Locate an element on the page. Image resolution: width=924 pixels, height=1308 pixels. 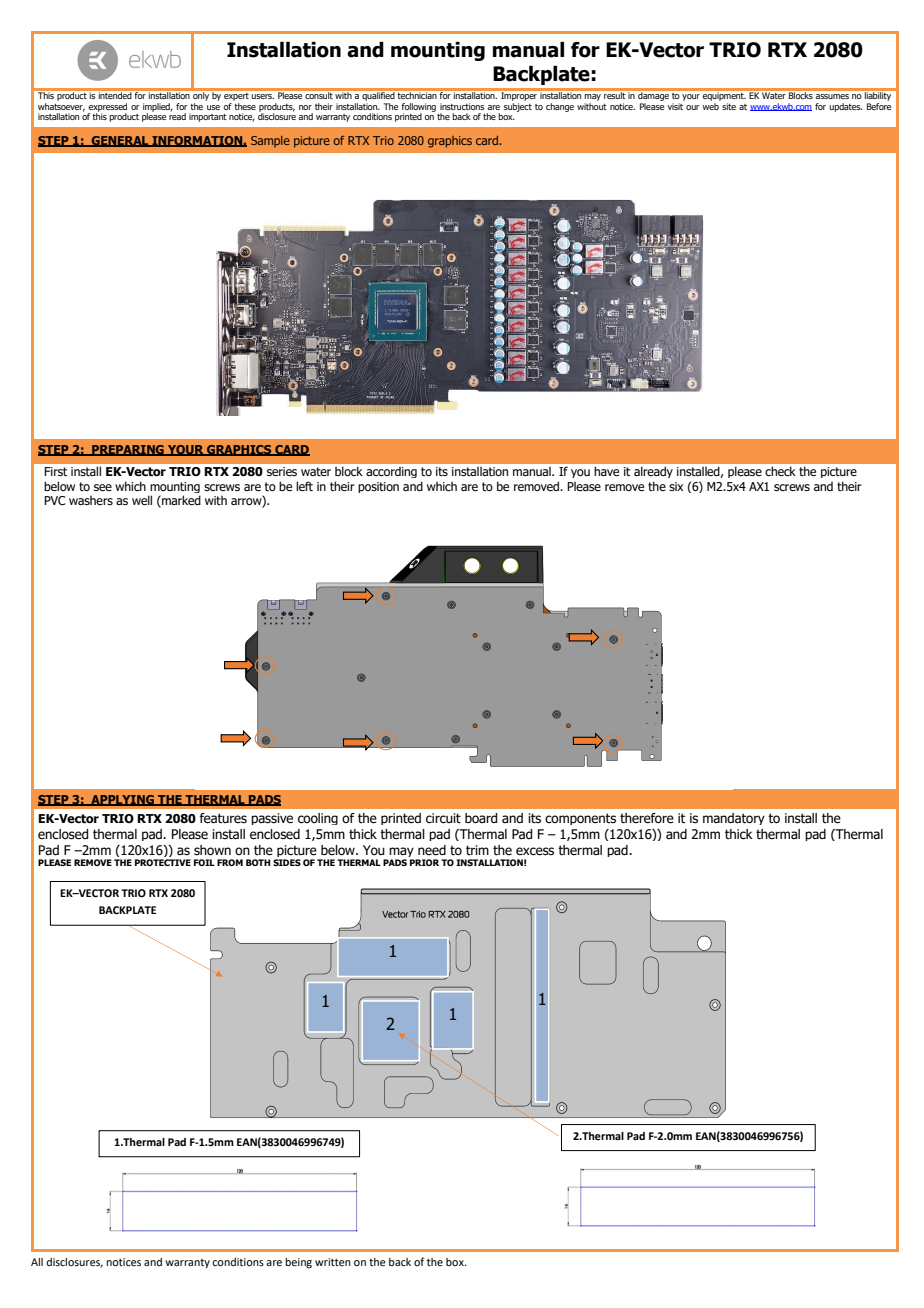
check is located at coordinates (780, 471).
